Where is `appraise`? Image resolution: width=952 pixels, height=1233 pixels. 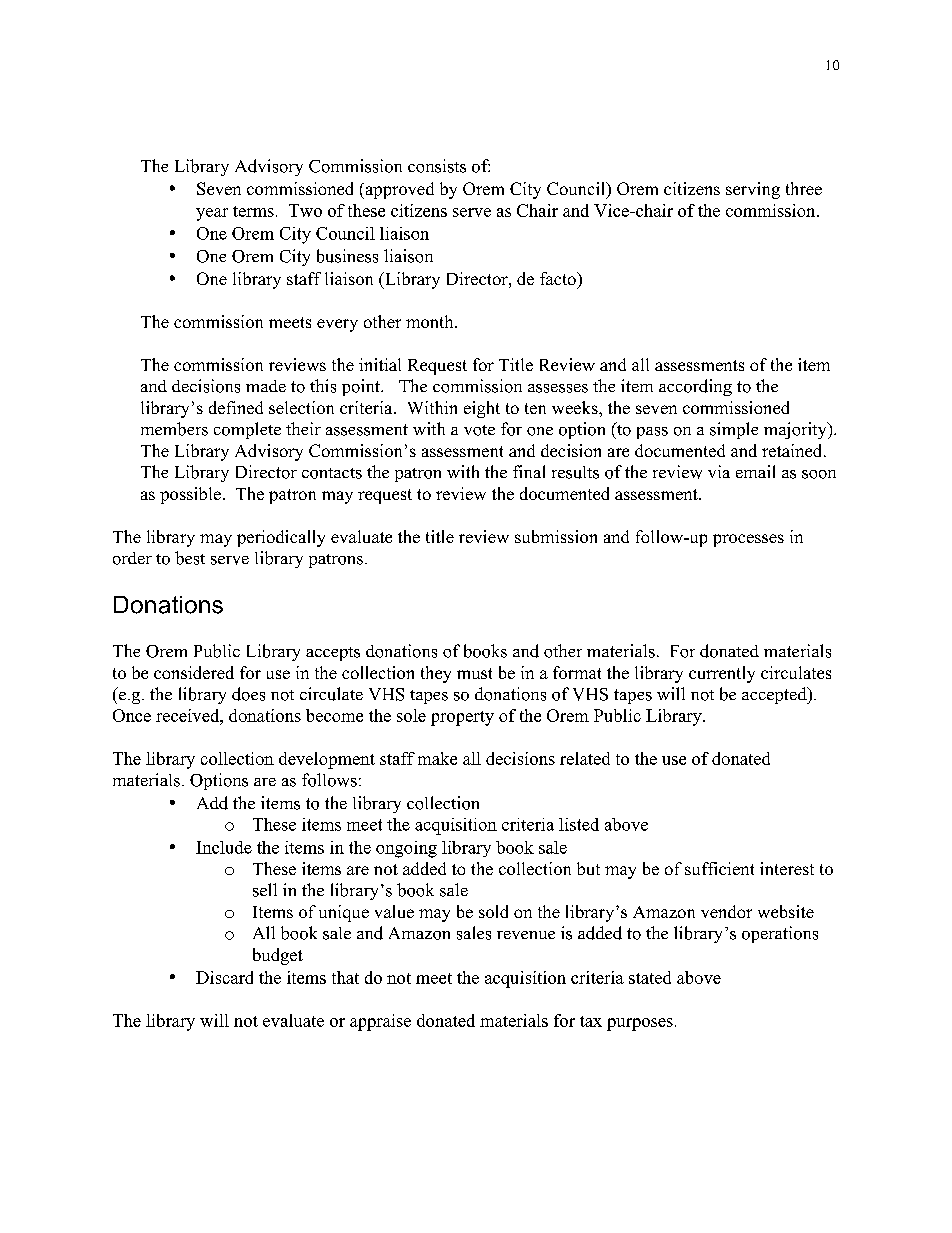 appraise is located at coordinates (380, 1022).
